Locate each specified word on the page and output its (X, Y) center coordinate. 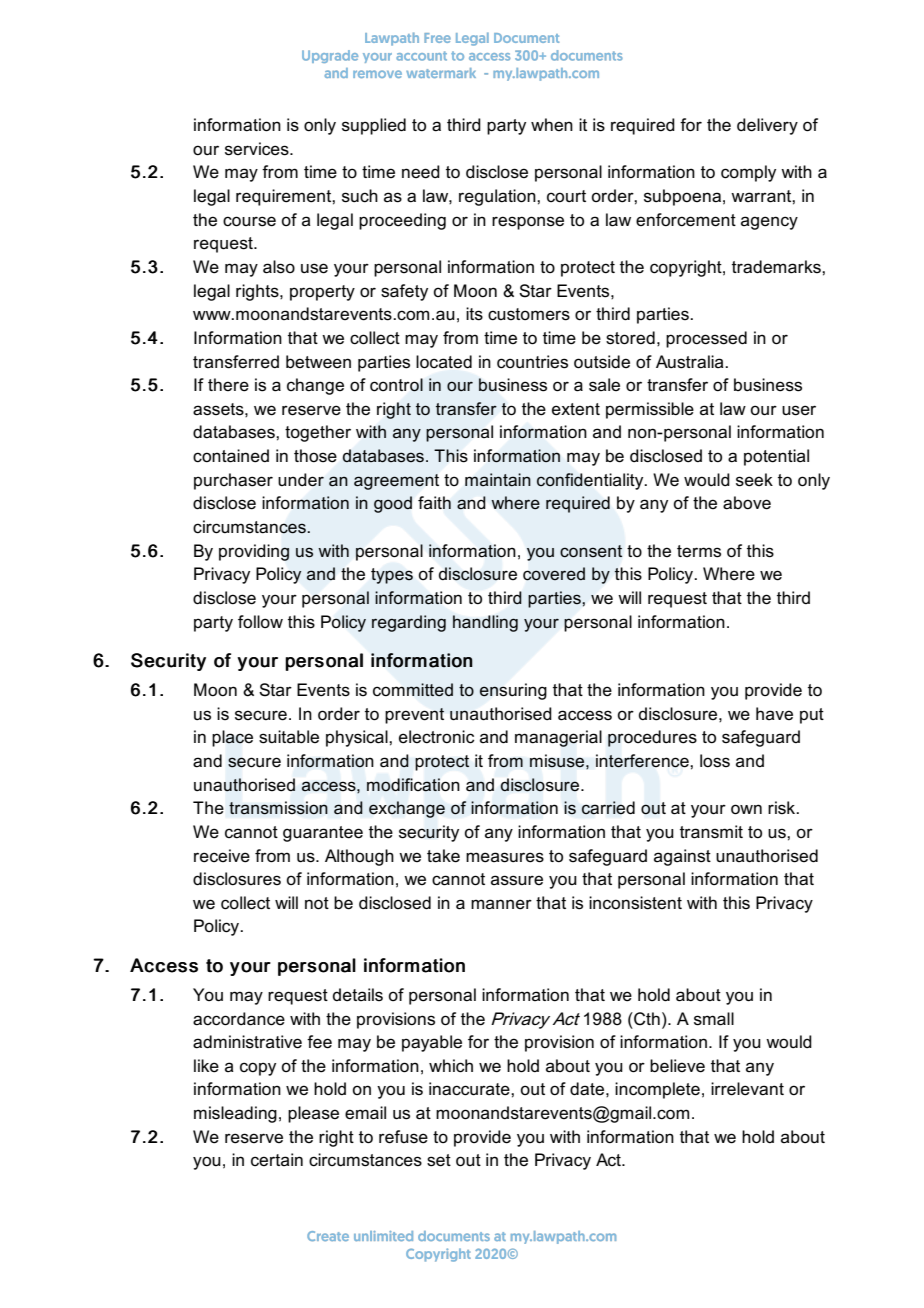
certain (277, 1159)
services (258, 149)
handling (485, 623)
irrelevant (747, 1089)
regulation (498, 197)
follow (260, 621)
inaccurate (470, 1089)
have (774, 713)
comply (748, 173)
